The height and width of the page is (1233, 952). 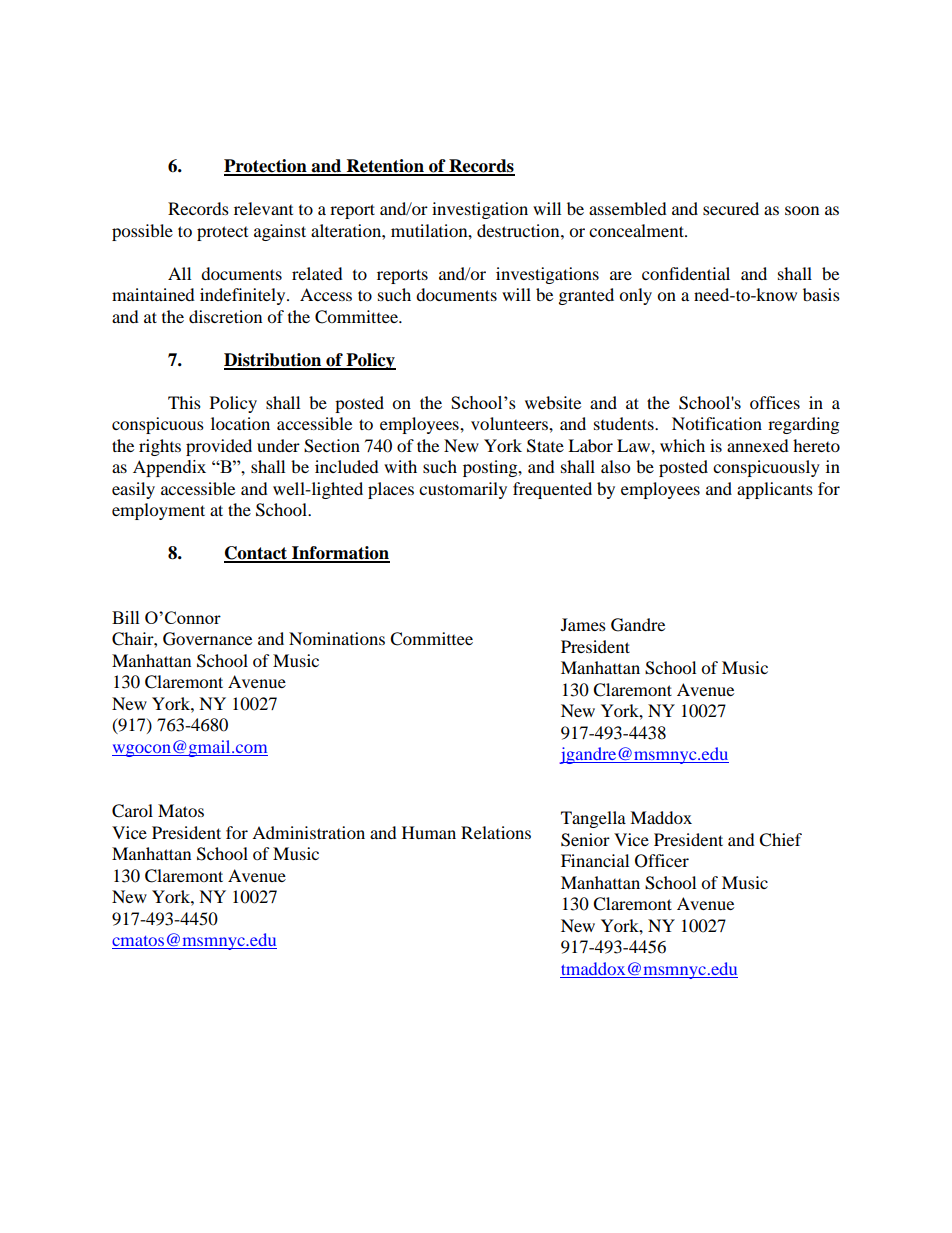 What do you see at coordinates (463, 490) in the page?
I see `customarily` at bounding box center [463, 490].
